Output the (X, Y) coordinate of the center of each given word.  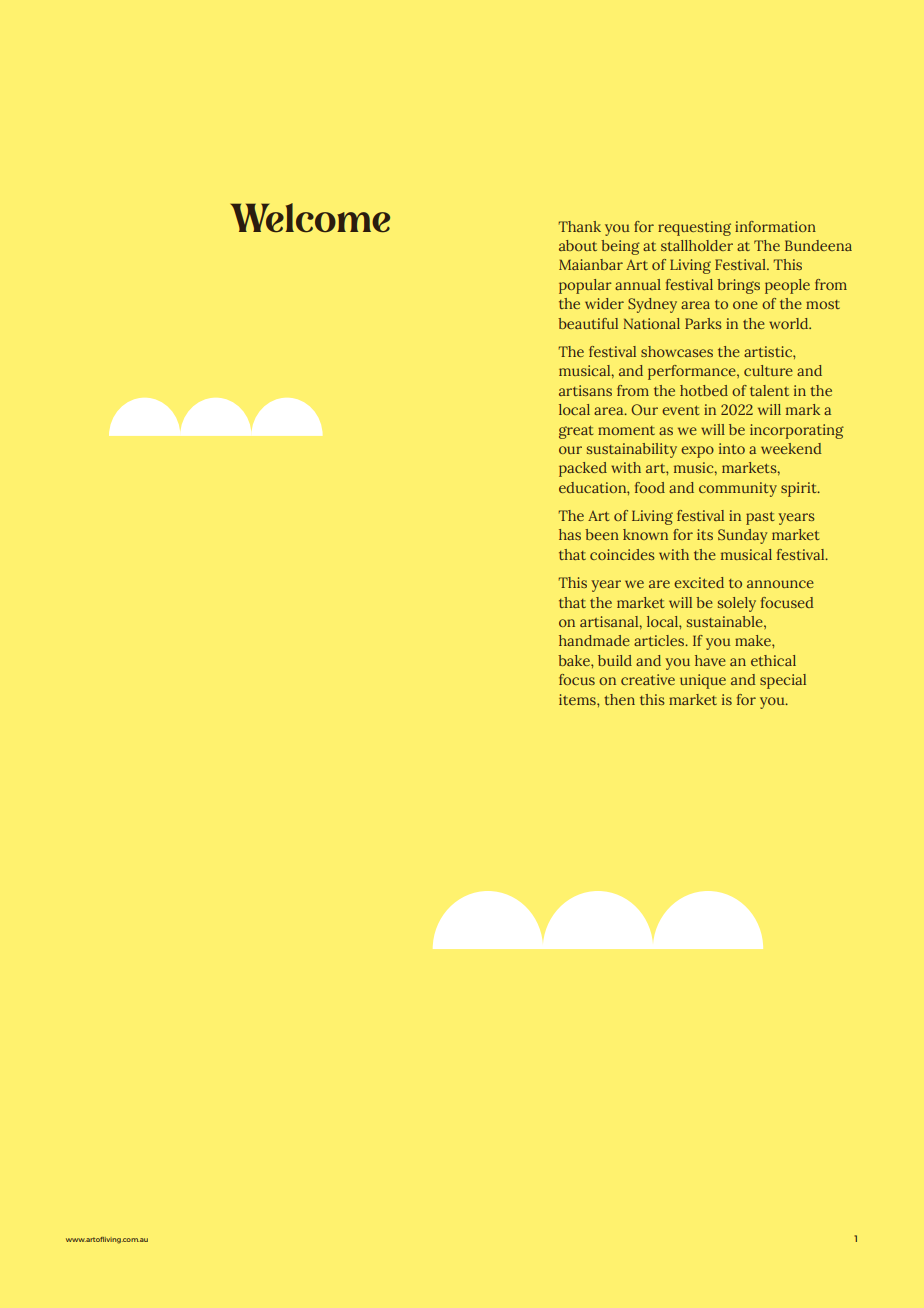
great (576, 432)
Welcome (310, 218)
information (775, 226)
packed (583, 469)
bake (575, 660)
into (732, 448)
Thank (580, 226)
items (578, 699)
